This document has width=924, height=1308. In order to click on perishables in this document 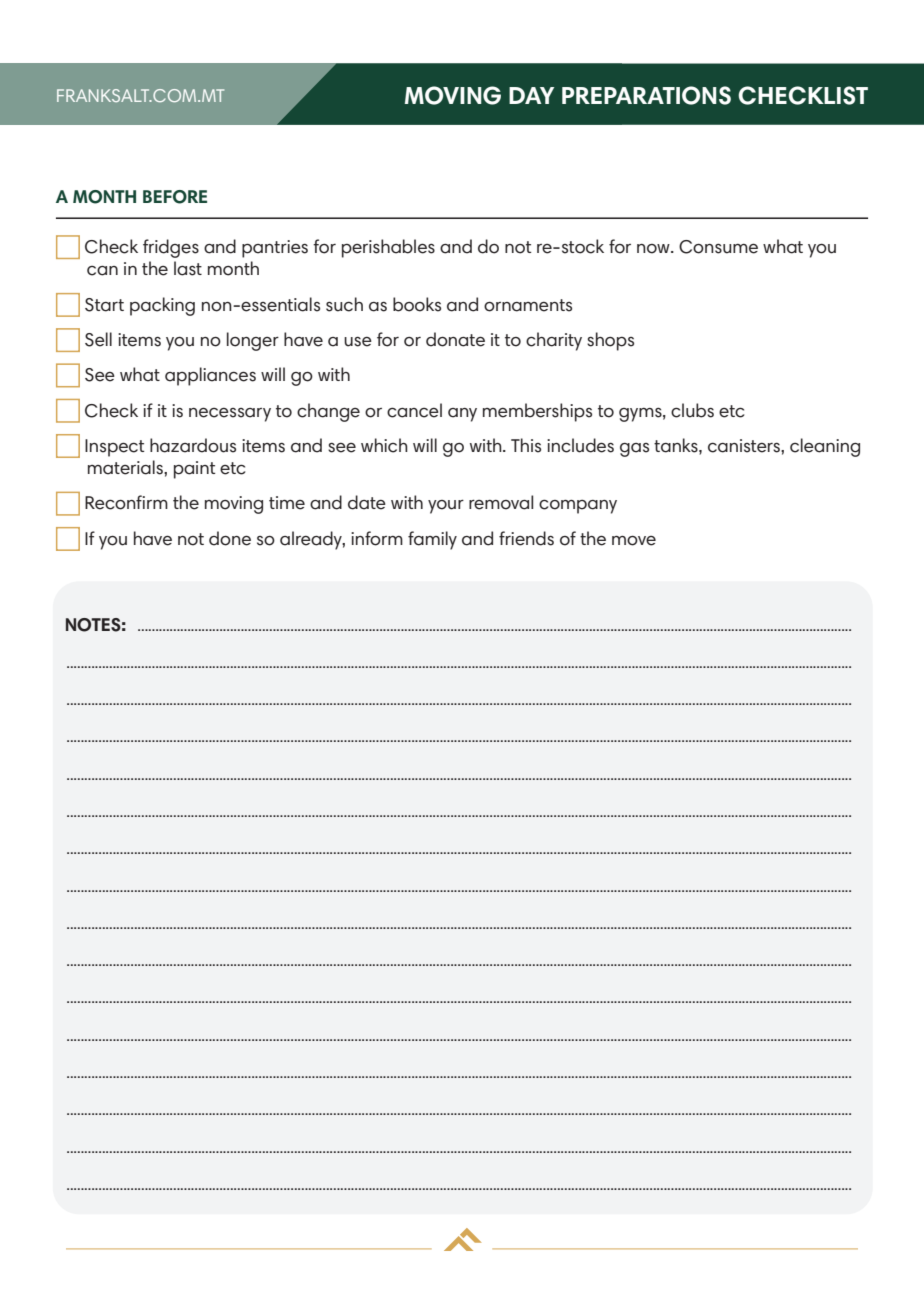, I will do `click(388, 248)`.
